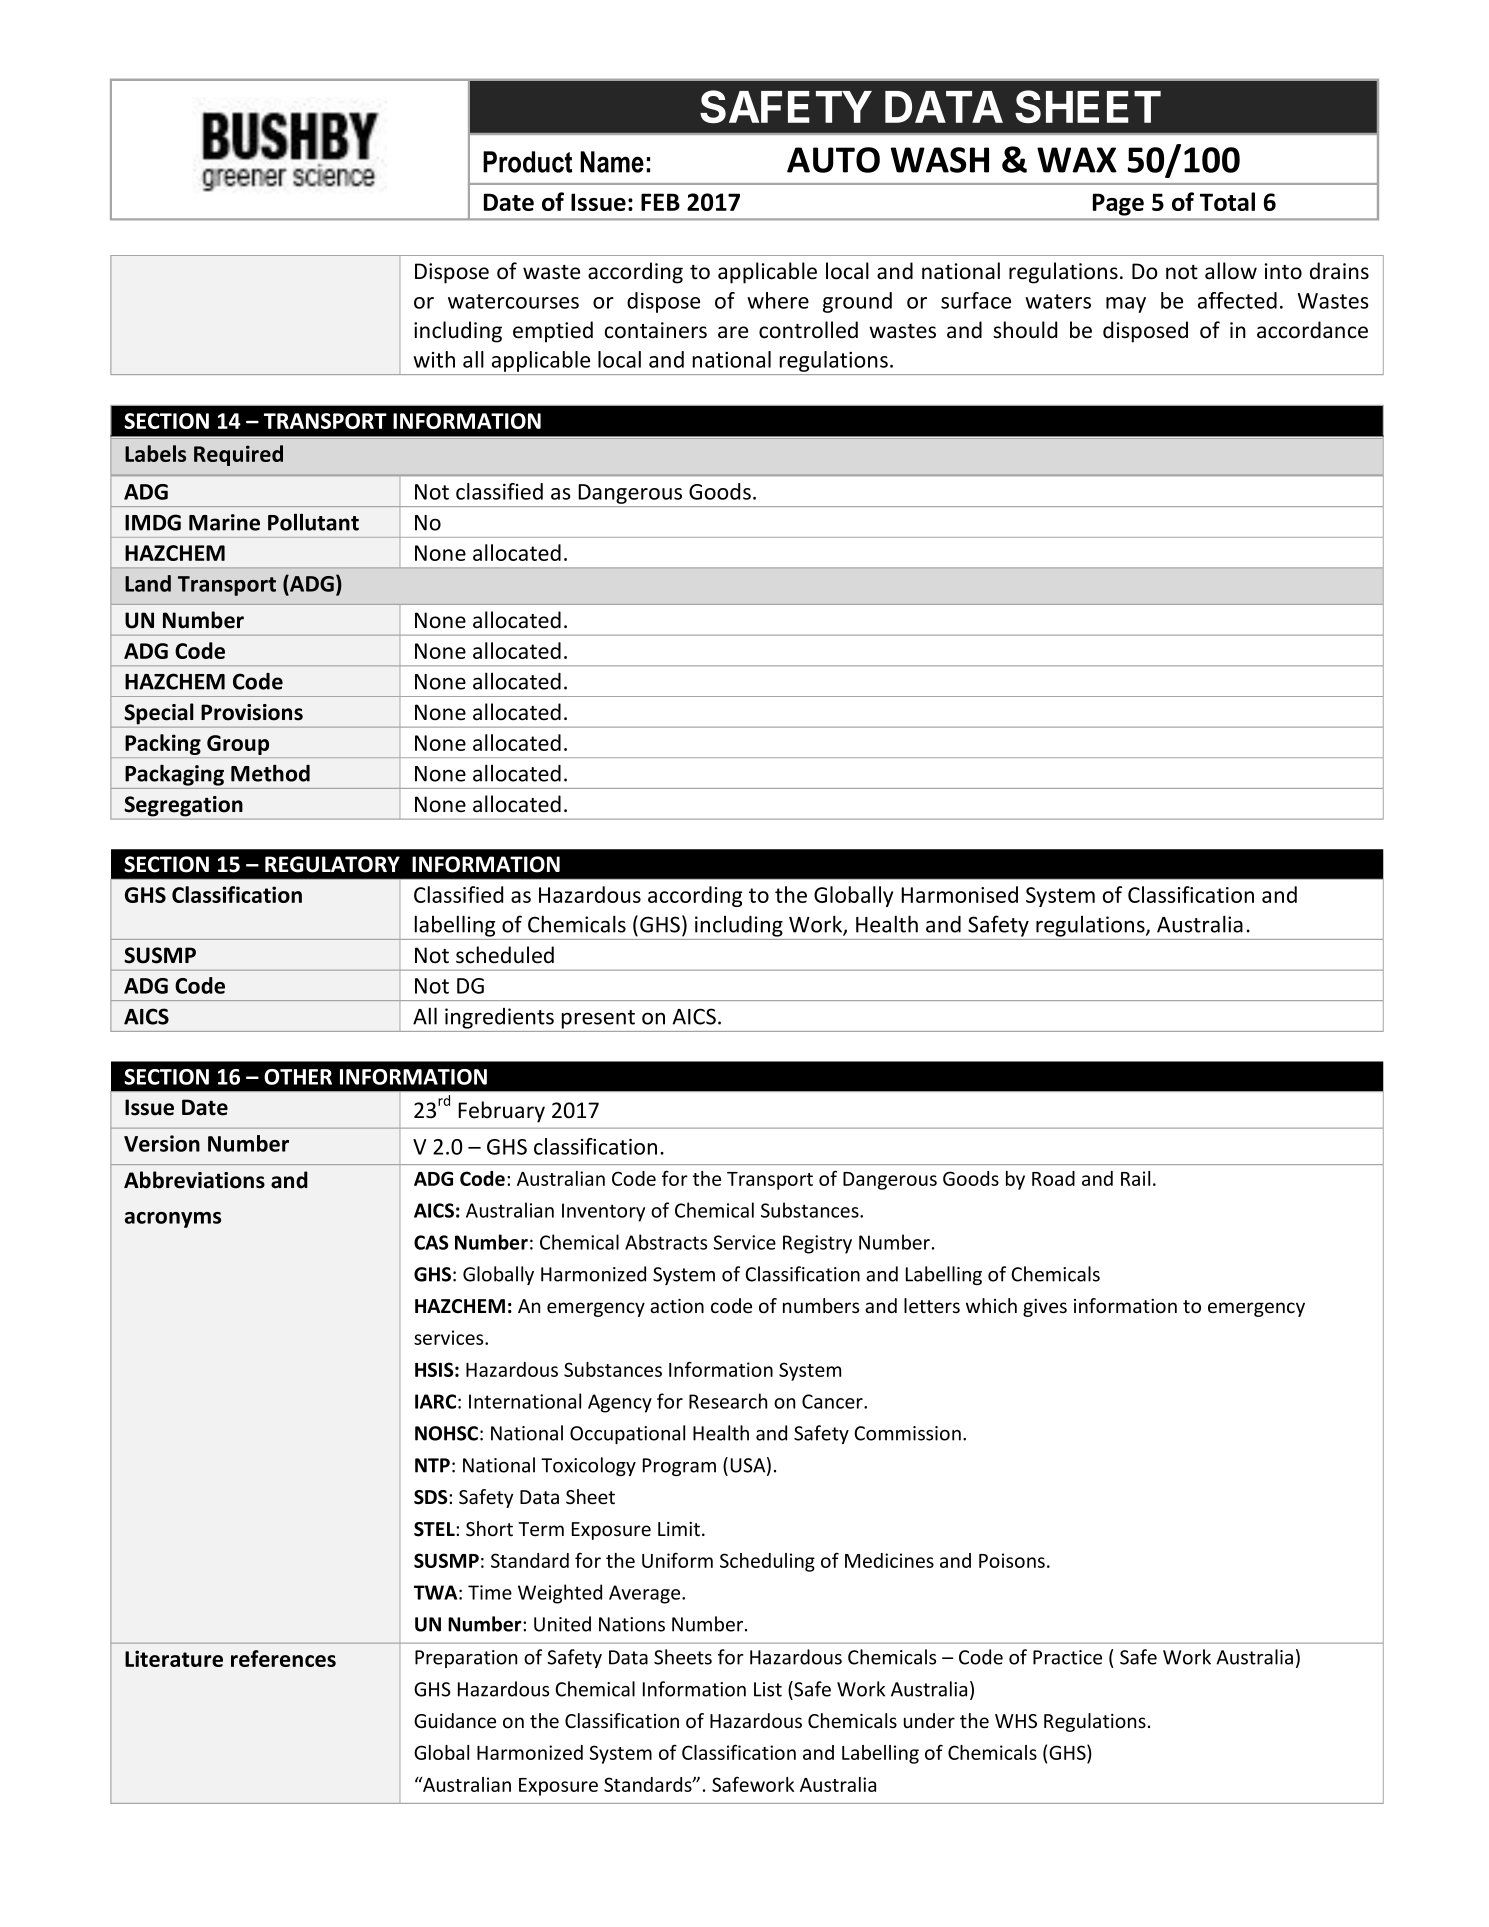  I want to click on Method, so click(270, 773).
